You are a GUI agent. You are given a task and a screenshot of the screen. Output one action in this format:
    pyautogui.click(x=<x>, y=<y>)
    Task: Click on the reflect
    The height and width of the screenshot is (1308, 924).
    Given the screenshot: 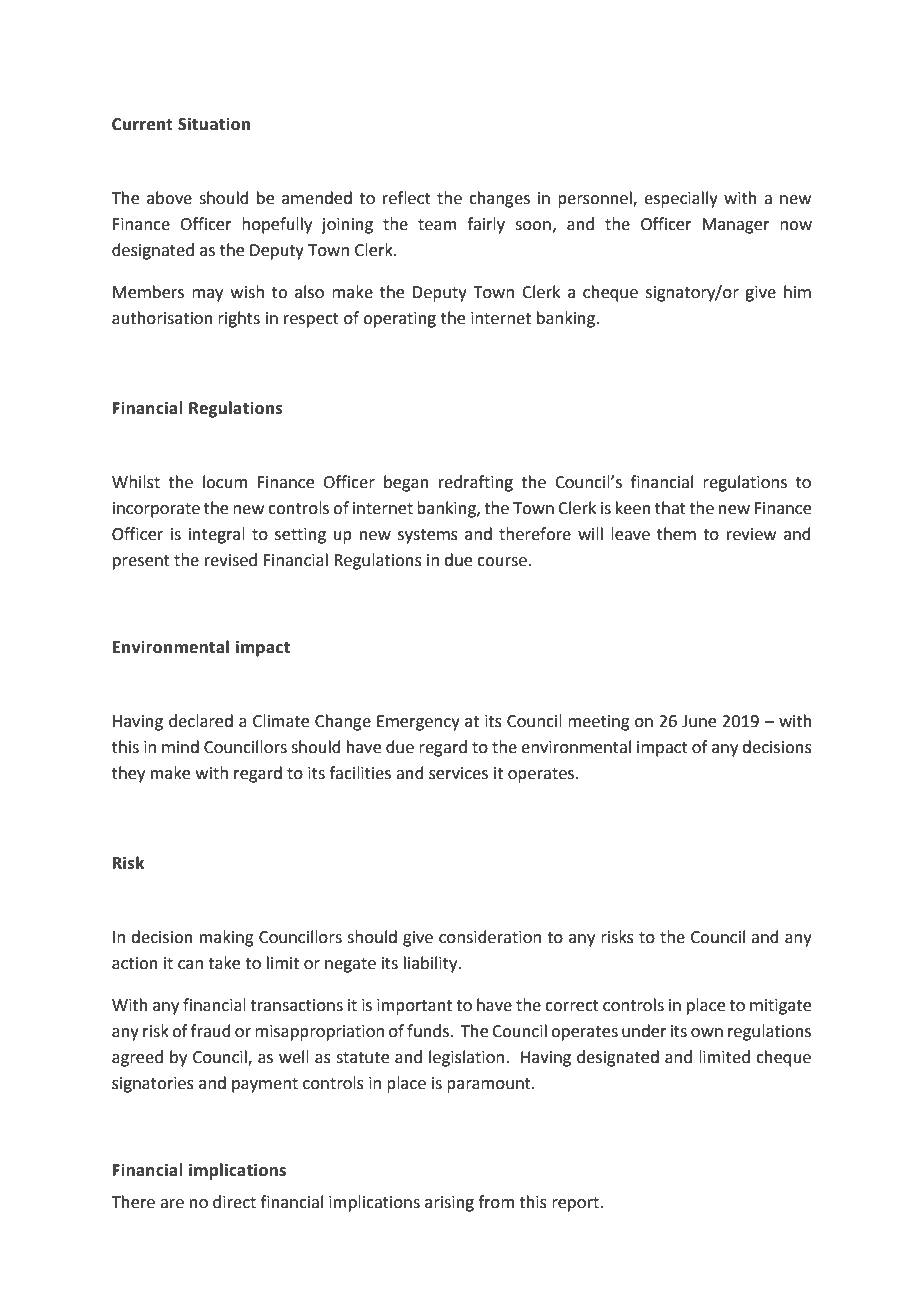 What is the action you would take?
    pyautogui.click(x=407, y=198)
